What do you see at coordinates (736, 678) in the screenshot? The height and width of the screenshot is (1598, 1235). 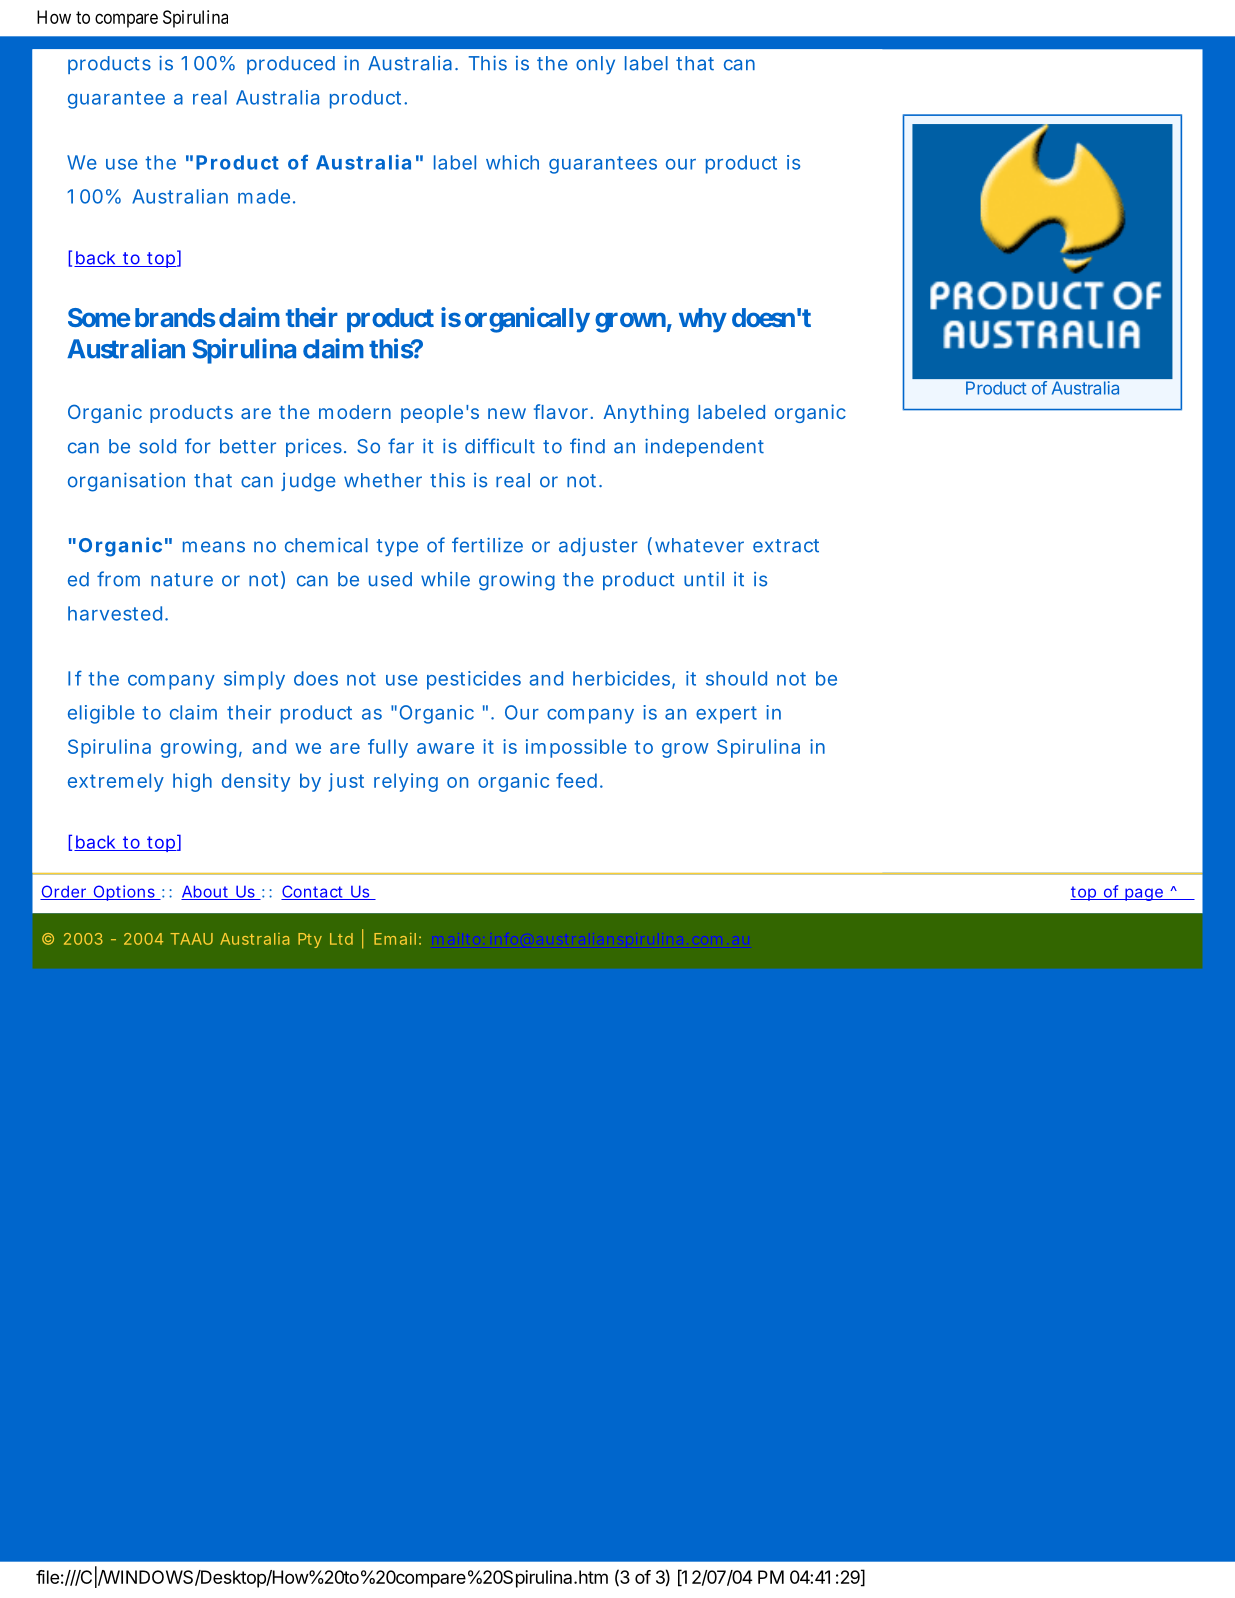 I see `should` at bounding box center [736, 678].
